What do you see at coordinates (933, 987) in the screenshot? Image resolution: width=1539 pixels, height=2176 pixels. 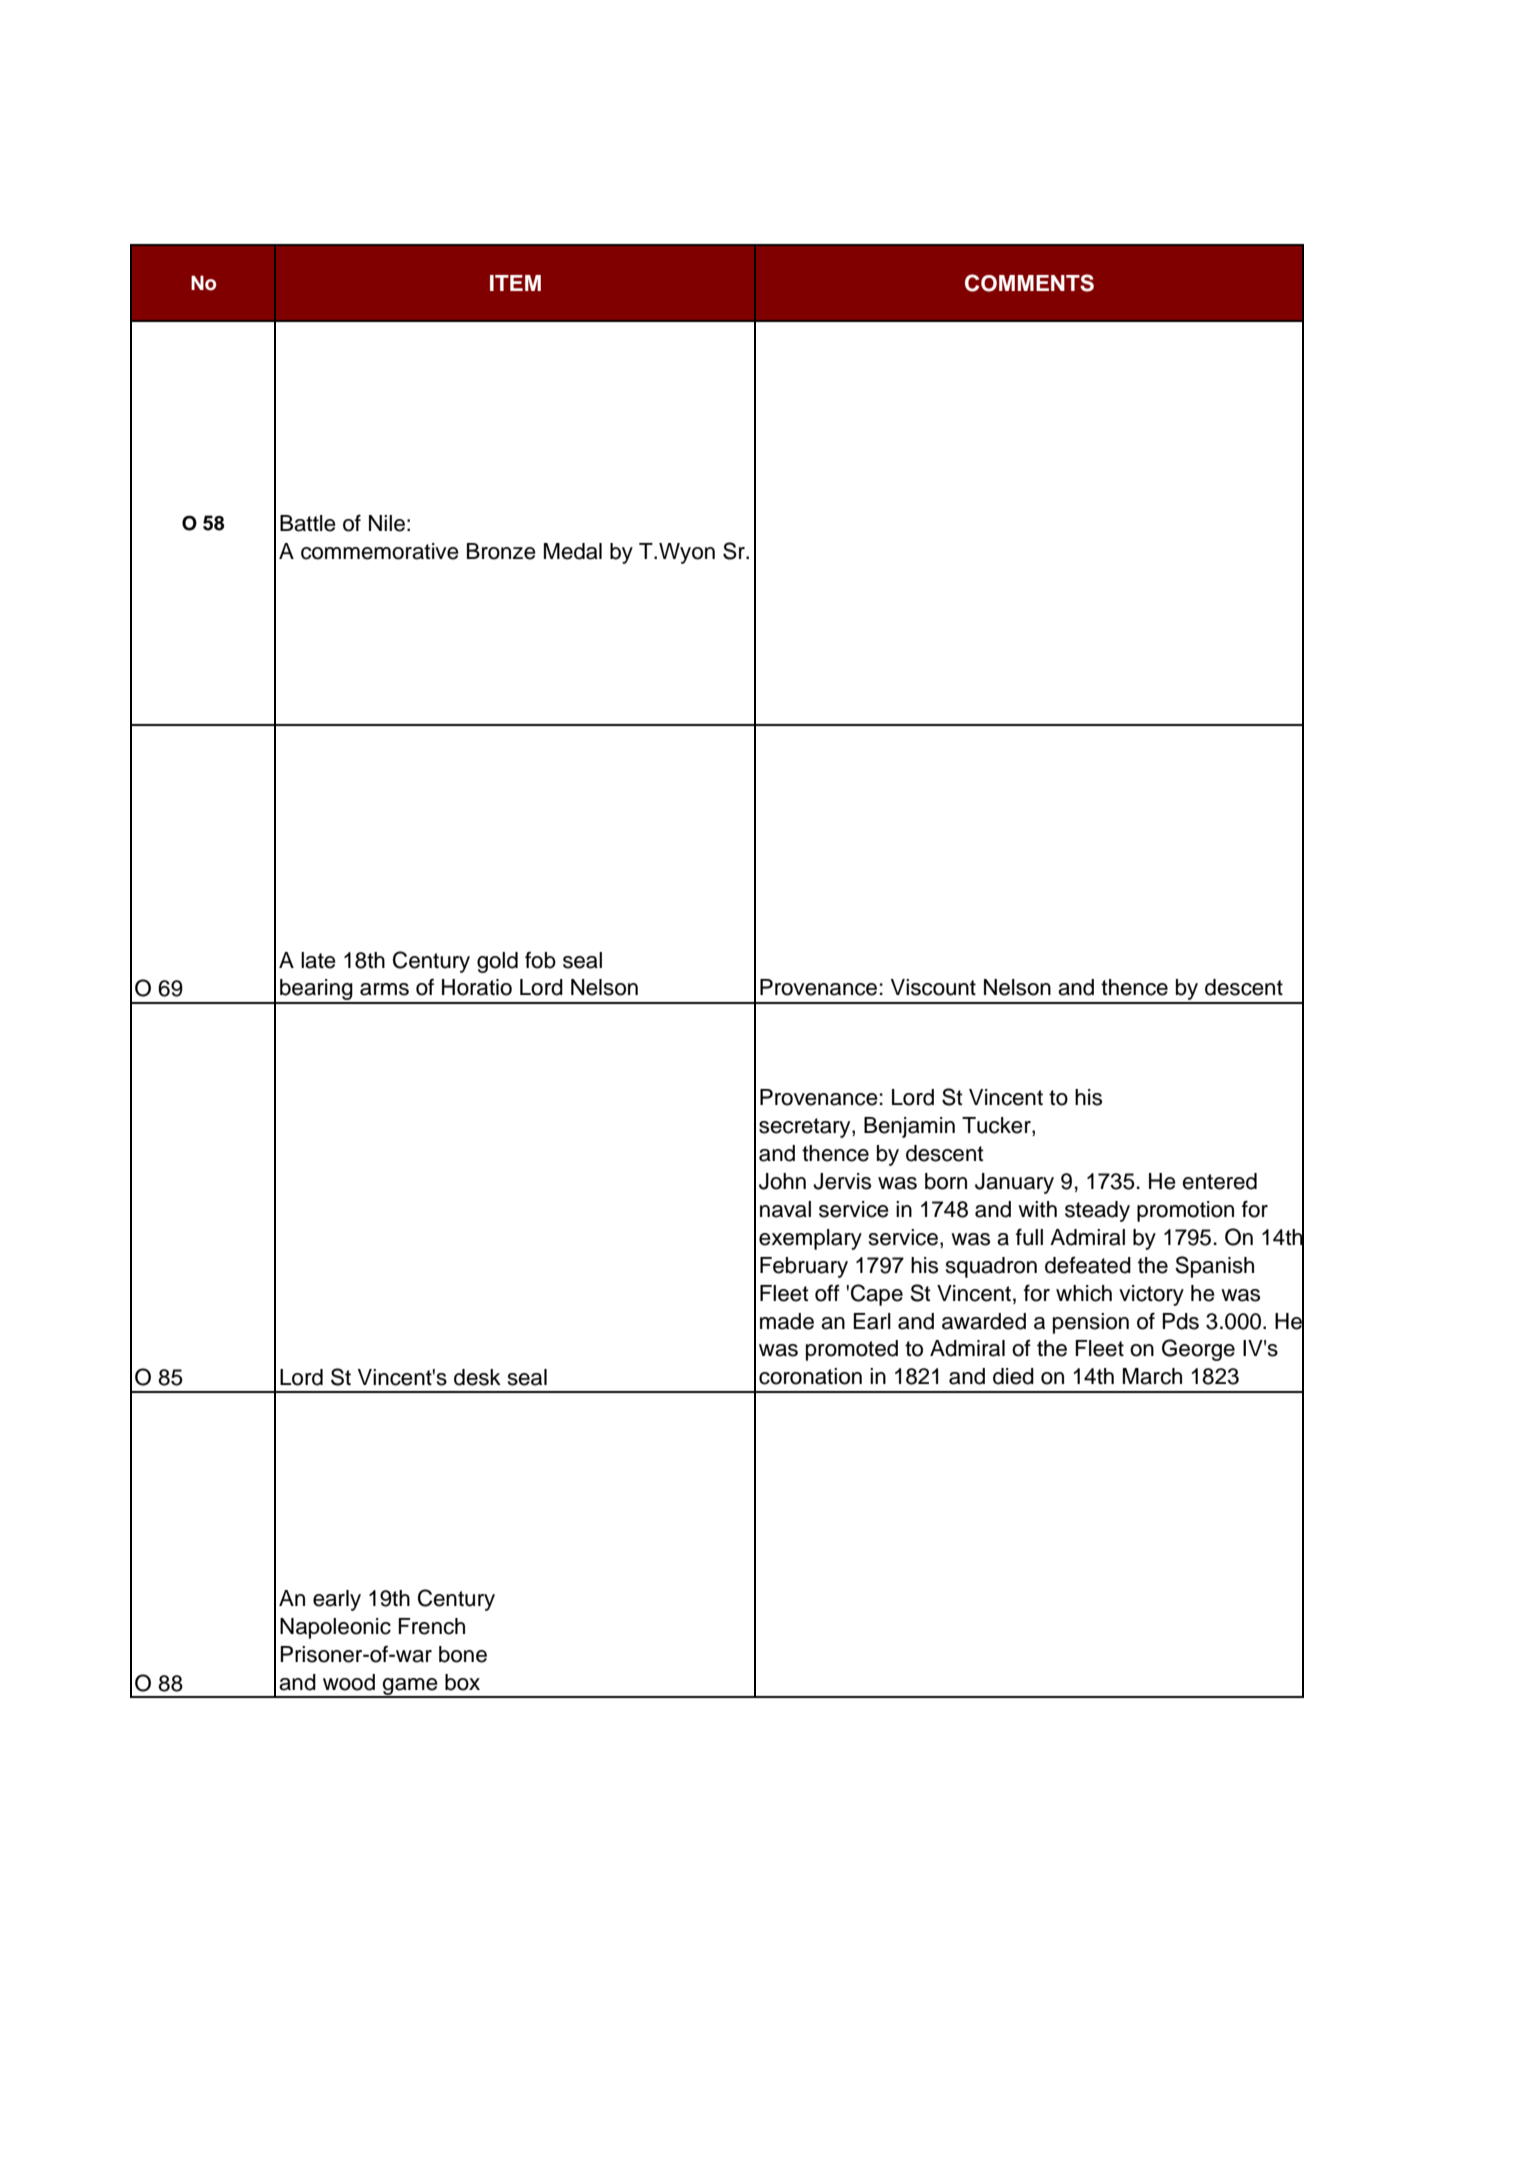 I see `Viscount` at bounding box center [933, 987].
